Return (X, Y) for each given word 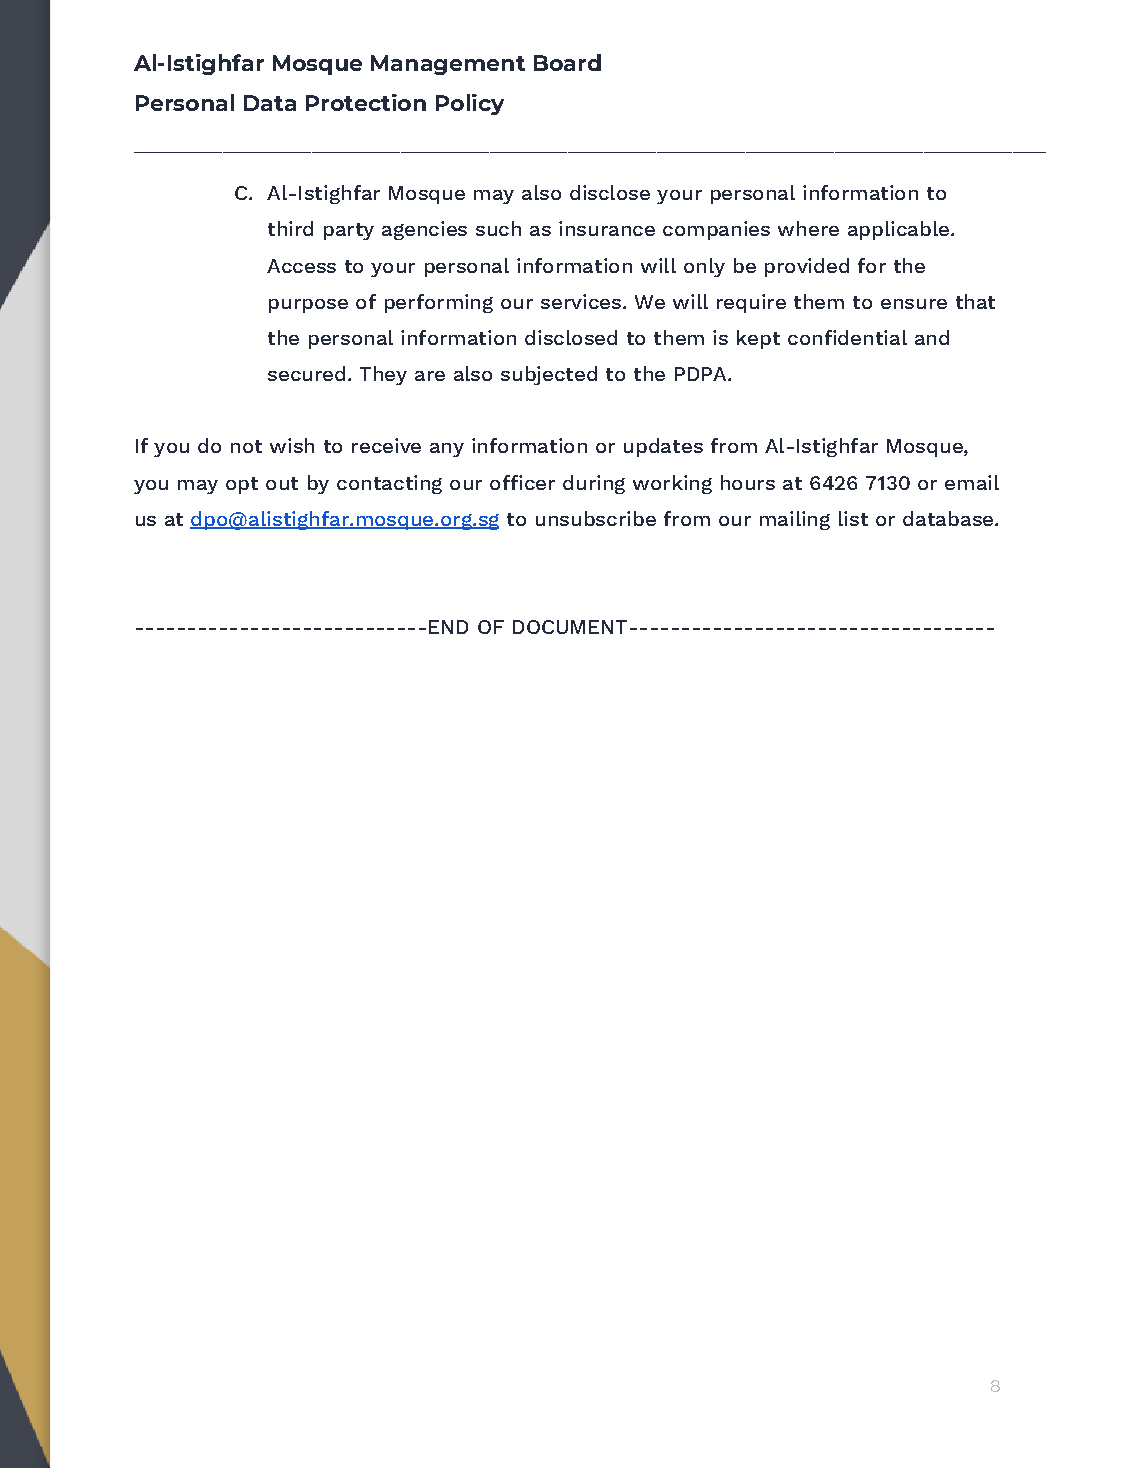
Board (567, 62)
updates (663, 447)
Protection (366, 102)
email (972, 482)
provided (807, 267)
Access (301, 266)
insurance (607, 228)
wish (292, 445)
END (448, 627)
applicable (898, 230)
